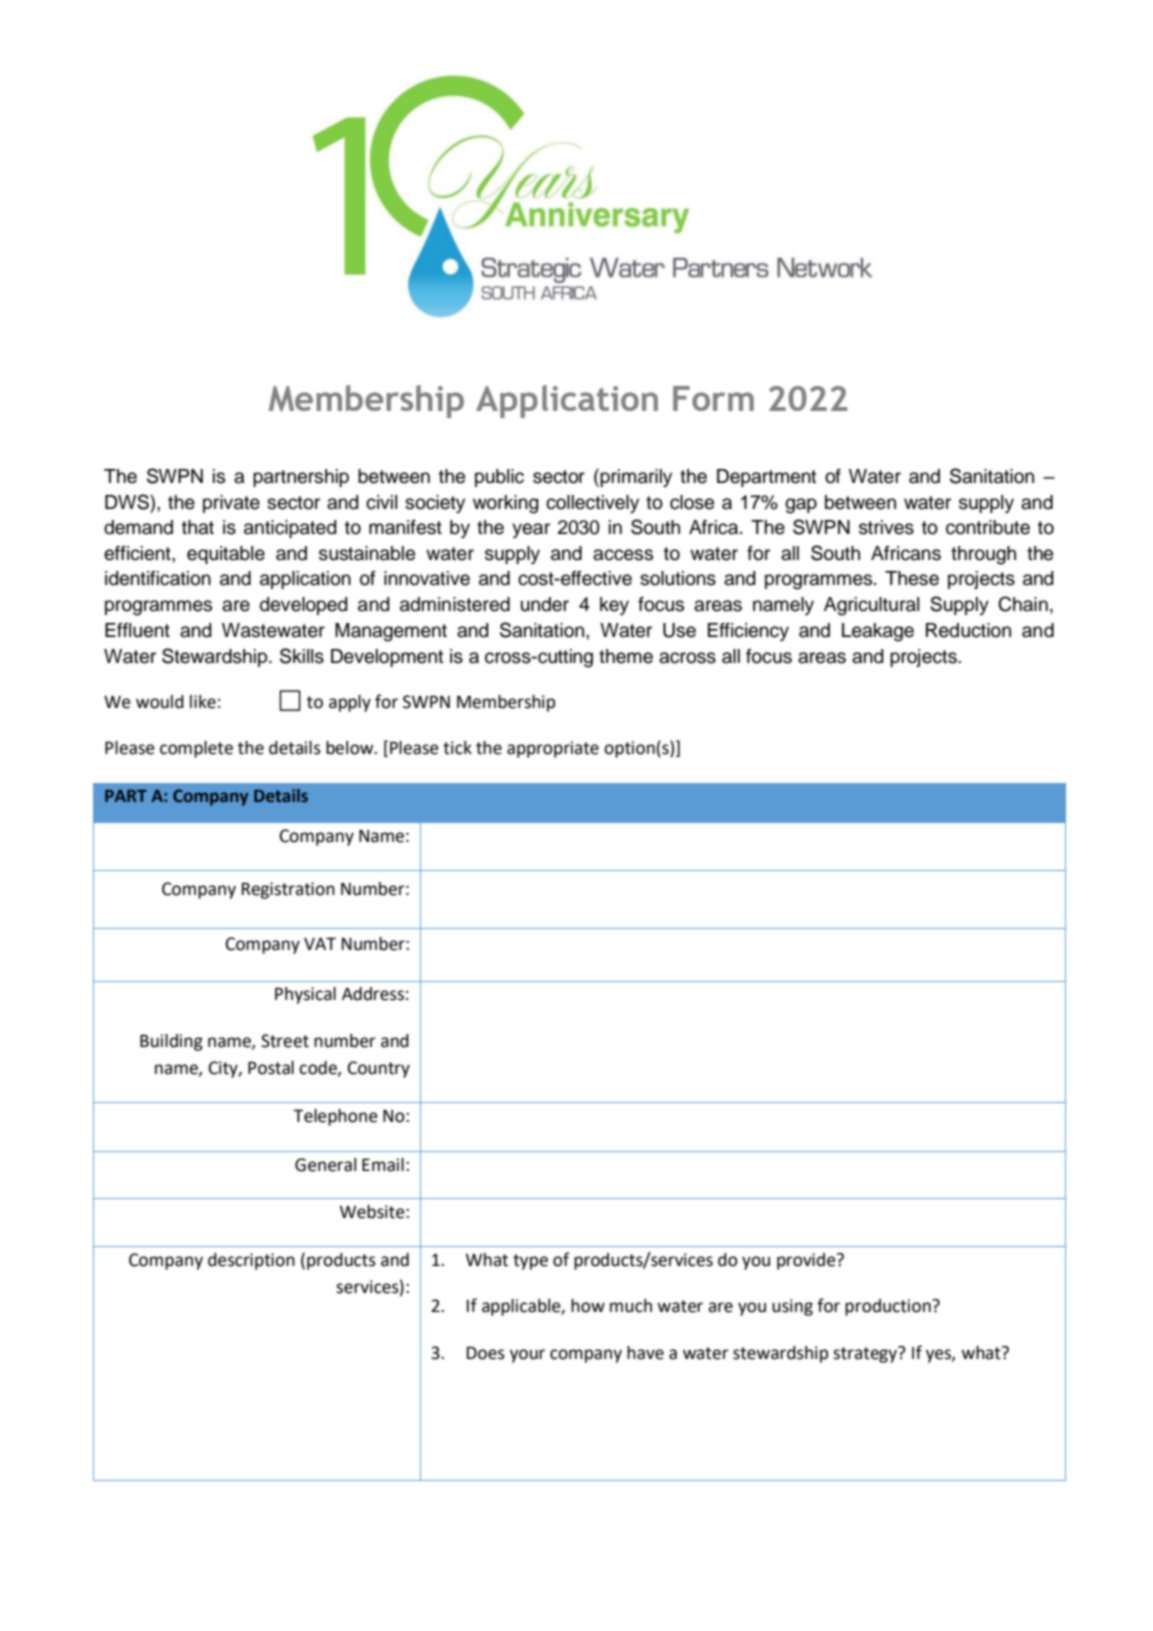 This image has height=1631, width=1153. Describe the element at coordinates (379, 1069) in the image. I see `Country` at that location.
